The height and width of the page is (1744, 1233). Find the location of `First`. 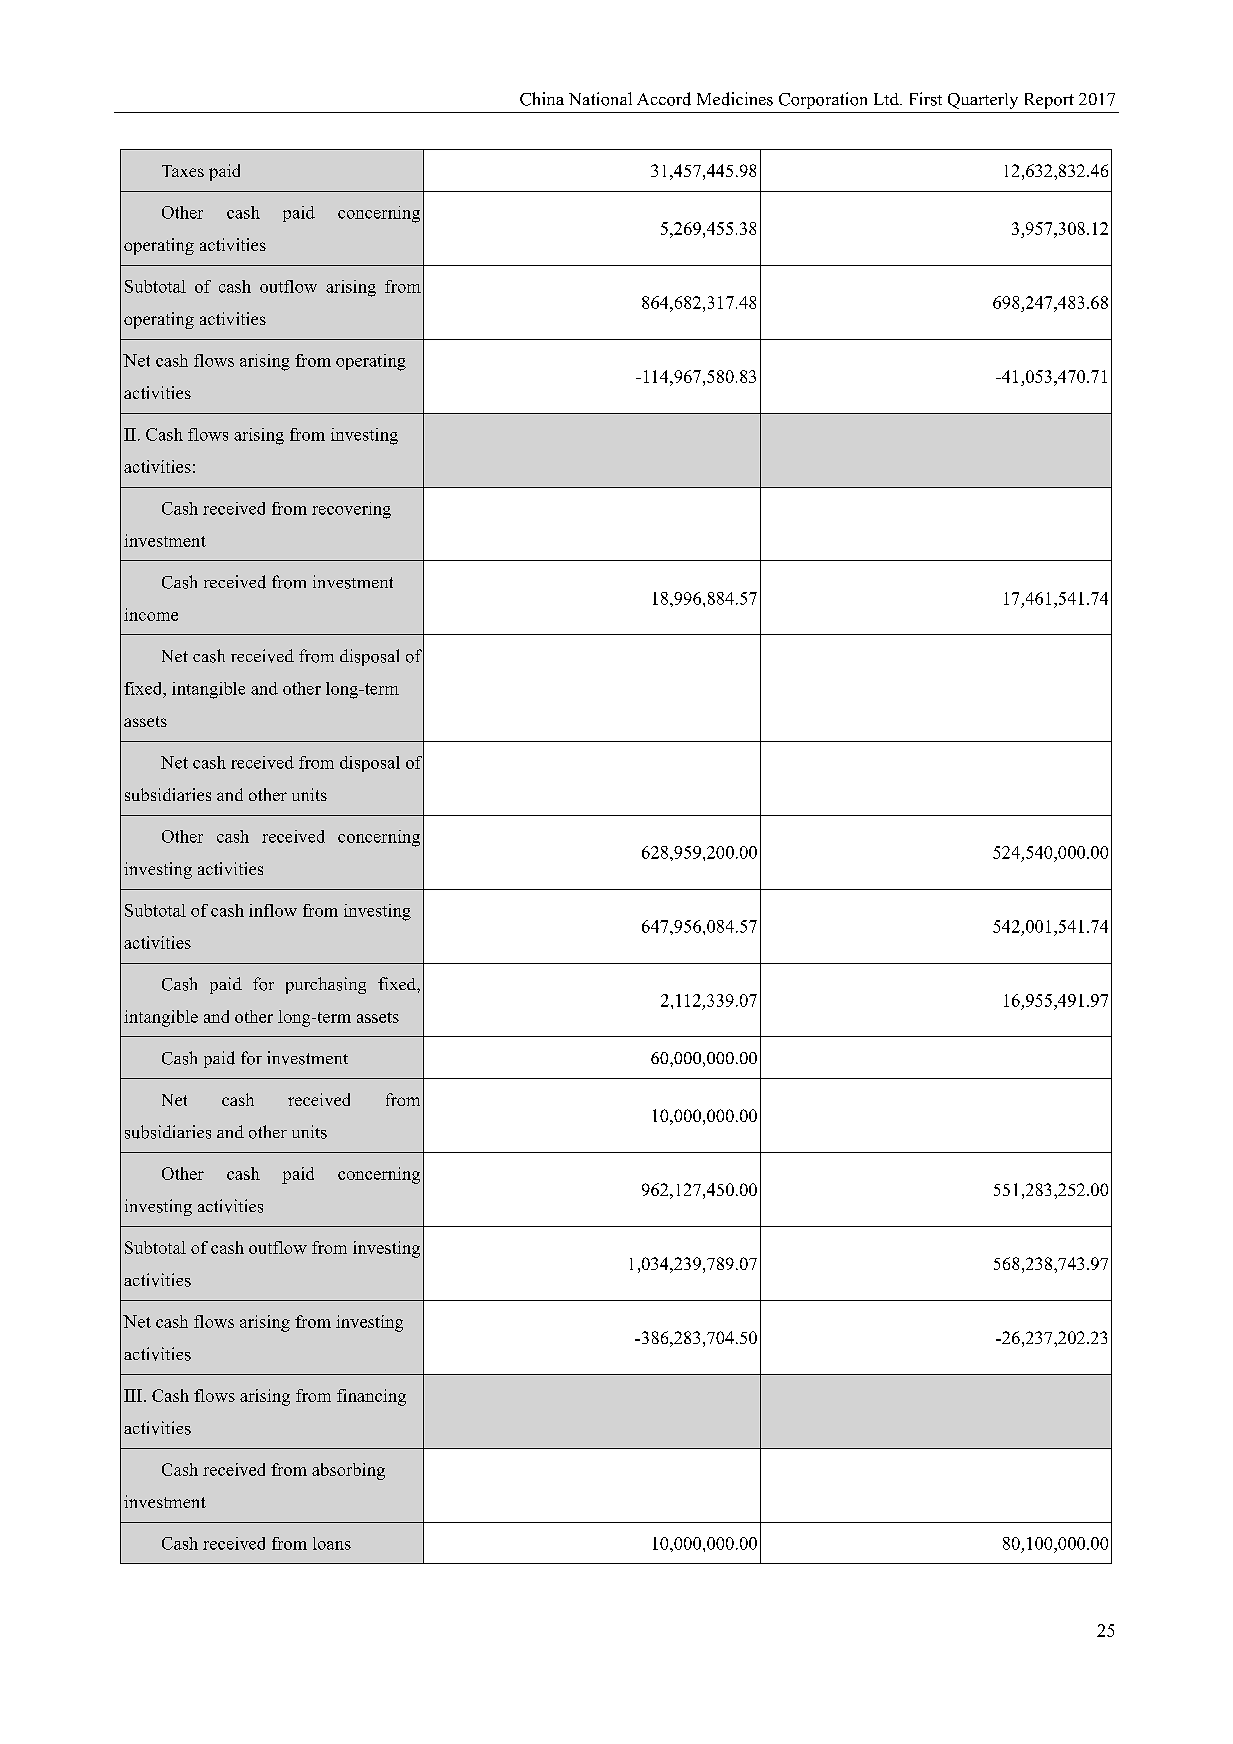

First is located at coordinates (926, 99).
